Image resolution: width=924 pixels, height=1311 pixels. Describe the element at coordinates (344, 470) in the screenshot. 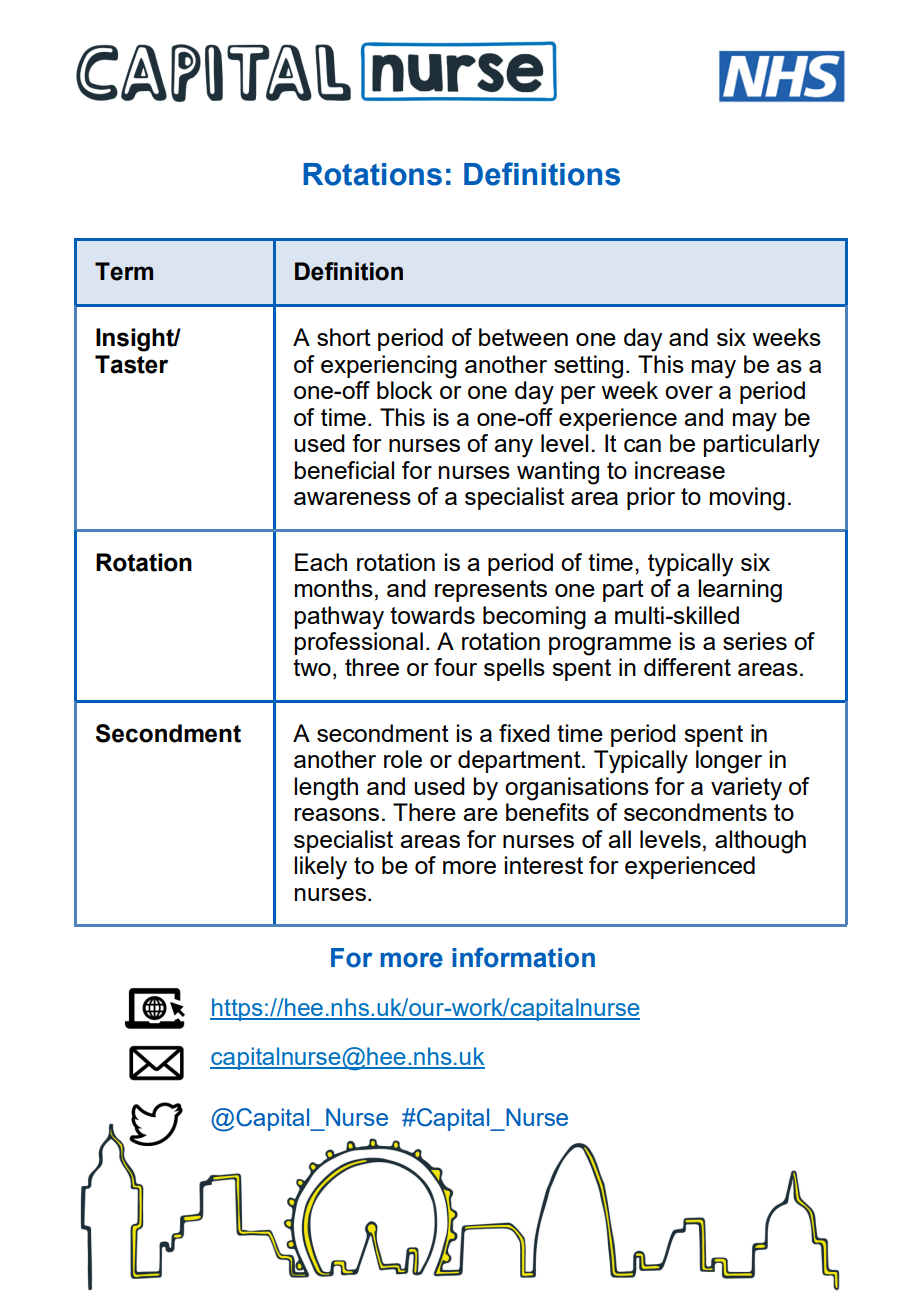

I see `beneficial` at that location.
